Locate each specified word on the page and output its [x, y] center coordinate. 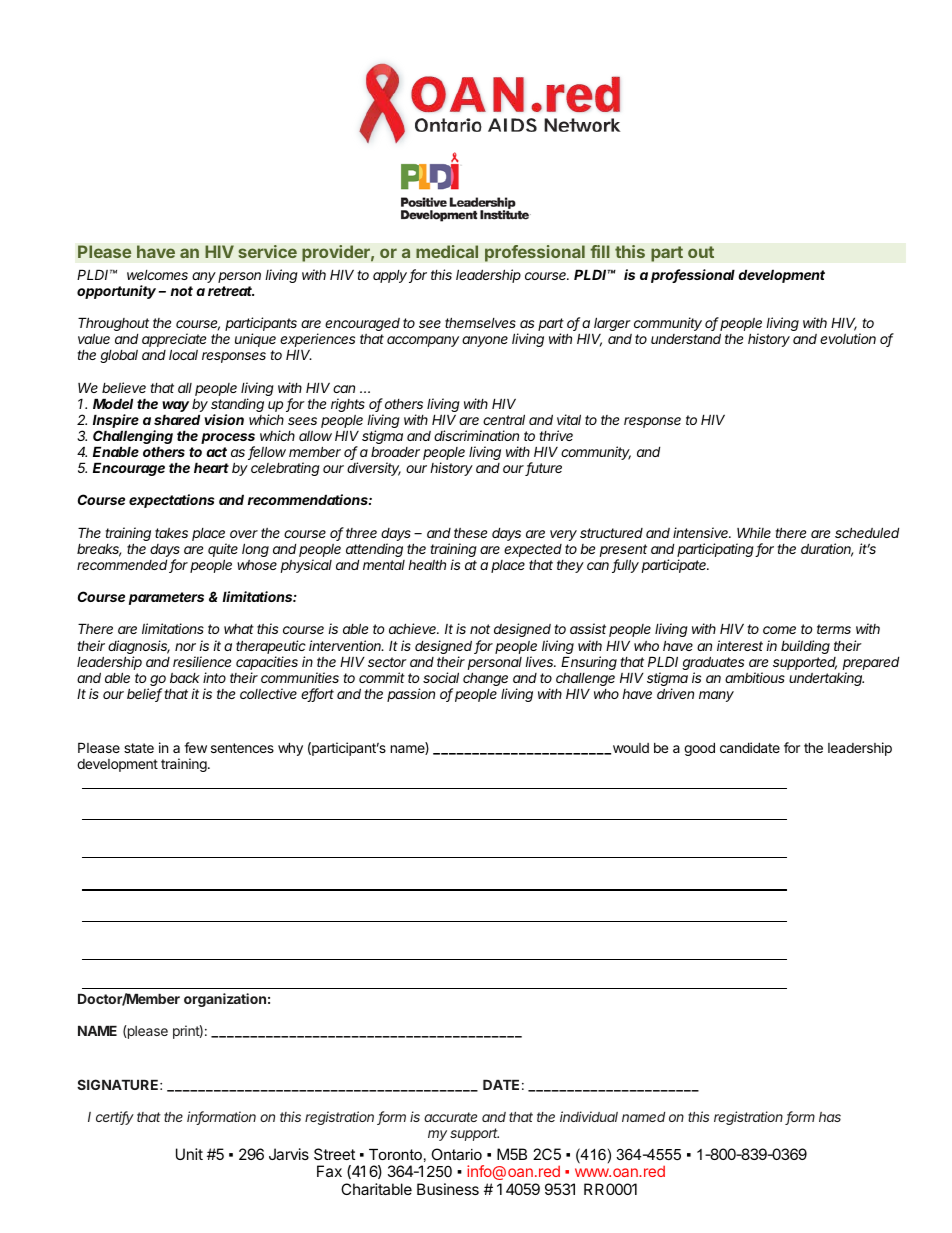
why [290, 749]
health [427, 564]
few [195, 747]
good [699, 749]
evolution [848, 338]
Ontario [456, 1154]
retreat [231, 291]
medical [447, 251]
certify [115, 1118]
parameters [166, 598]
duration [827, 550]
